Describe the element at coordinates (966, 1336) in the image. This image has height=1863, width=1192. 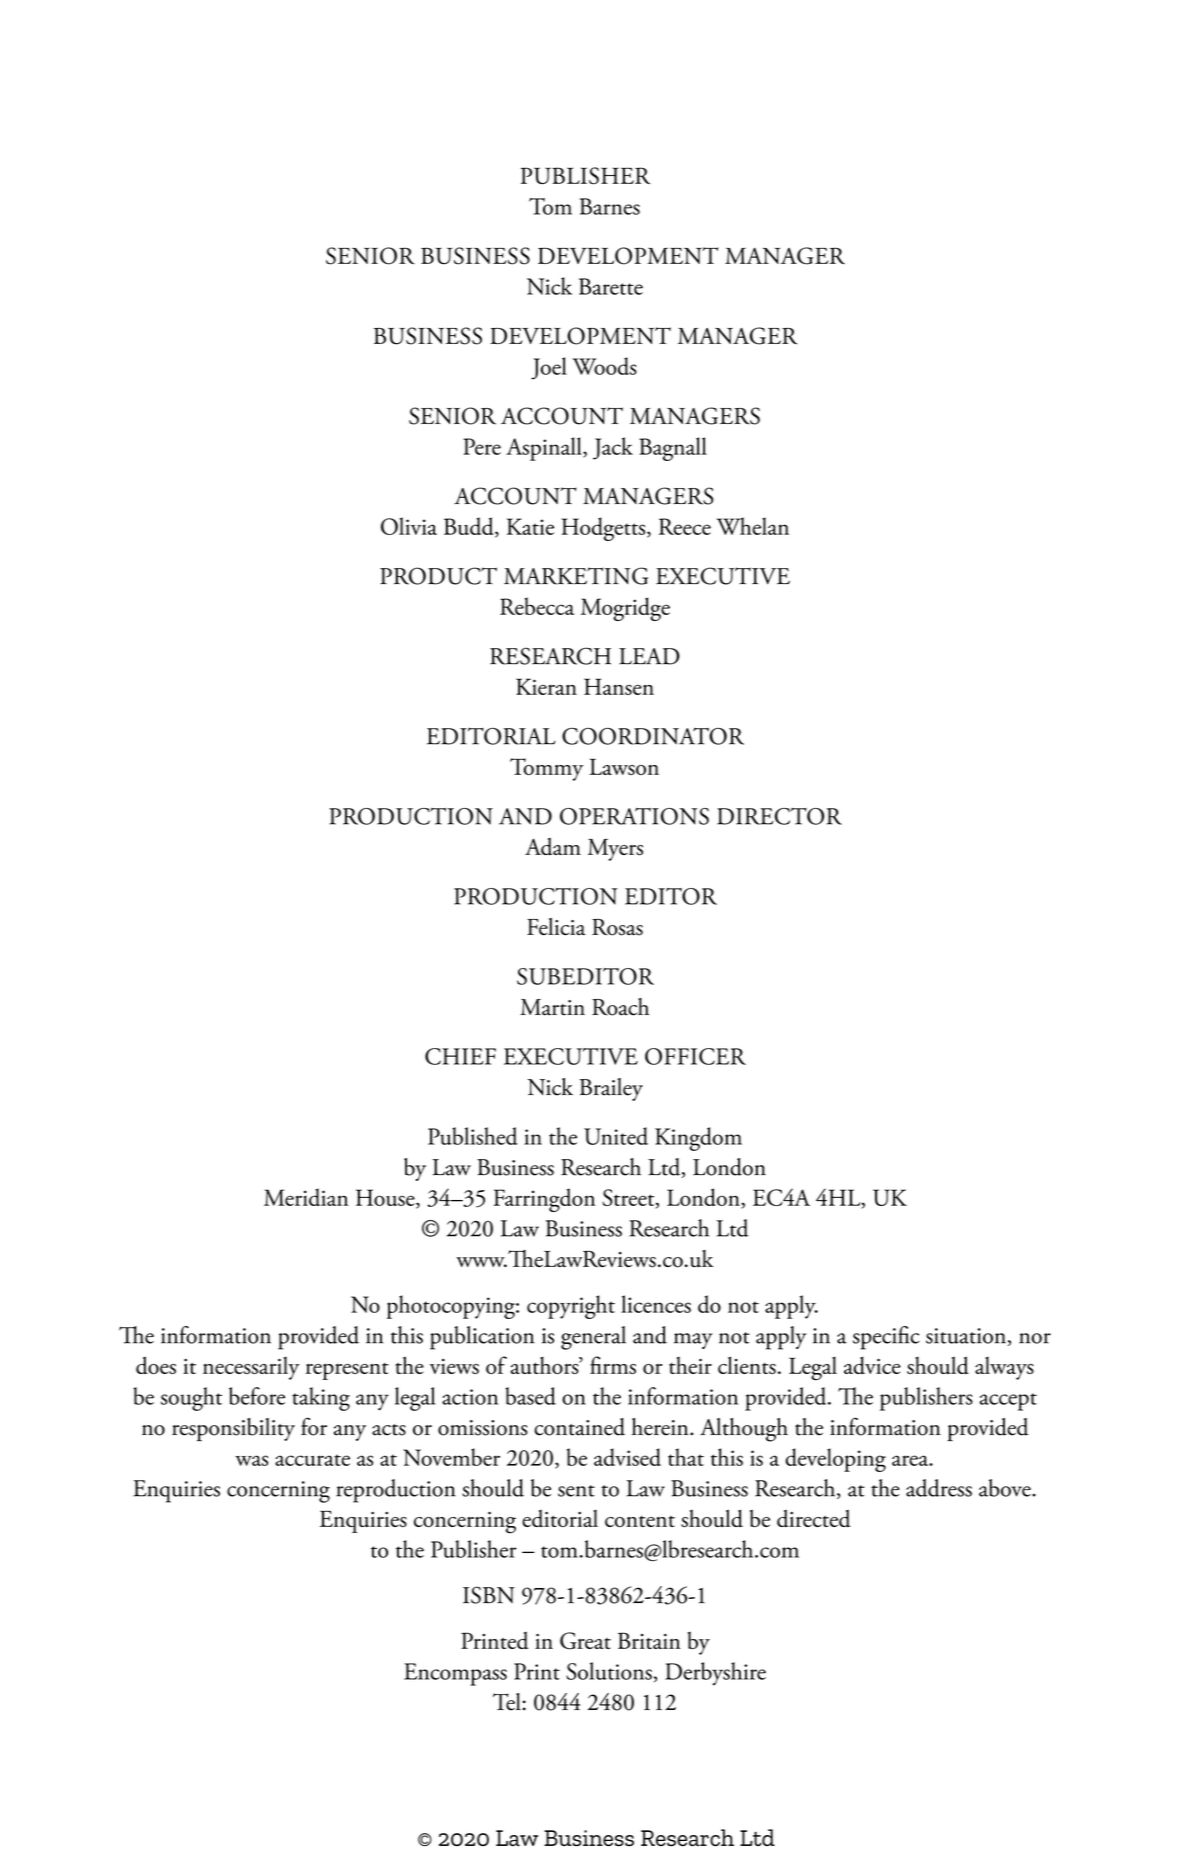
I see `situation` at that location.
